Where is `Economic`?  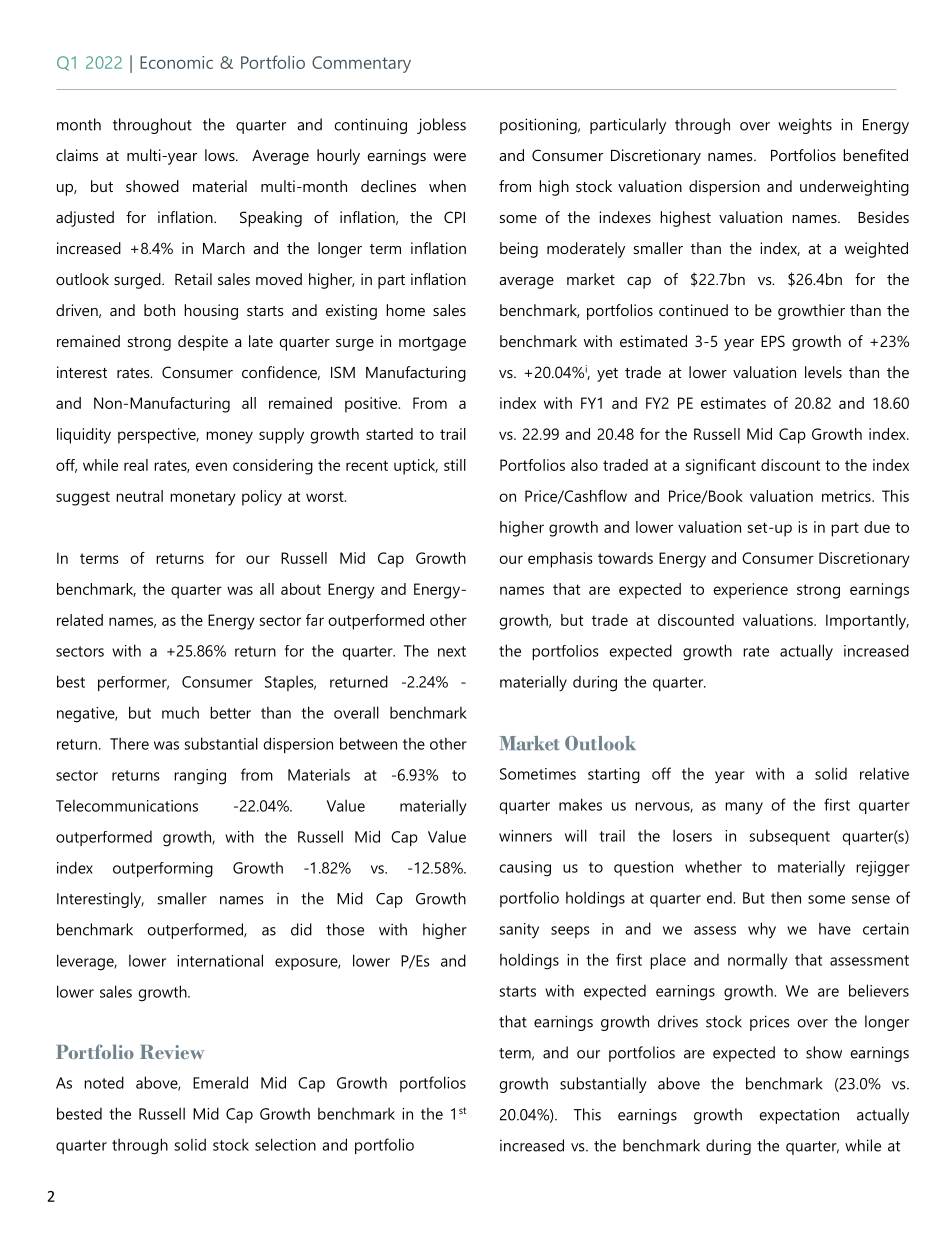
Economic is located at coordinates (176, 62).
